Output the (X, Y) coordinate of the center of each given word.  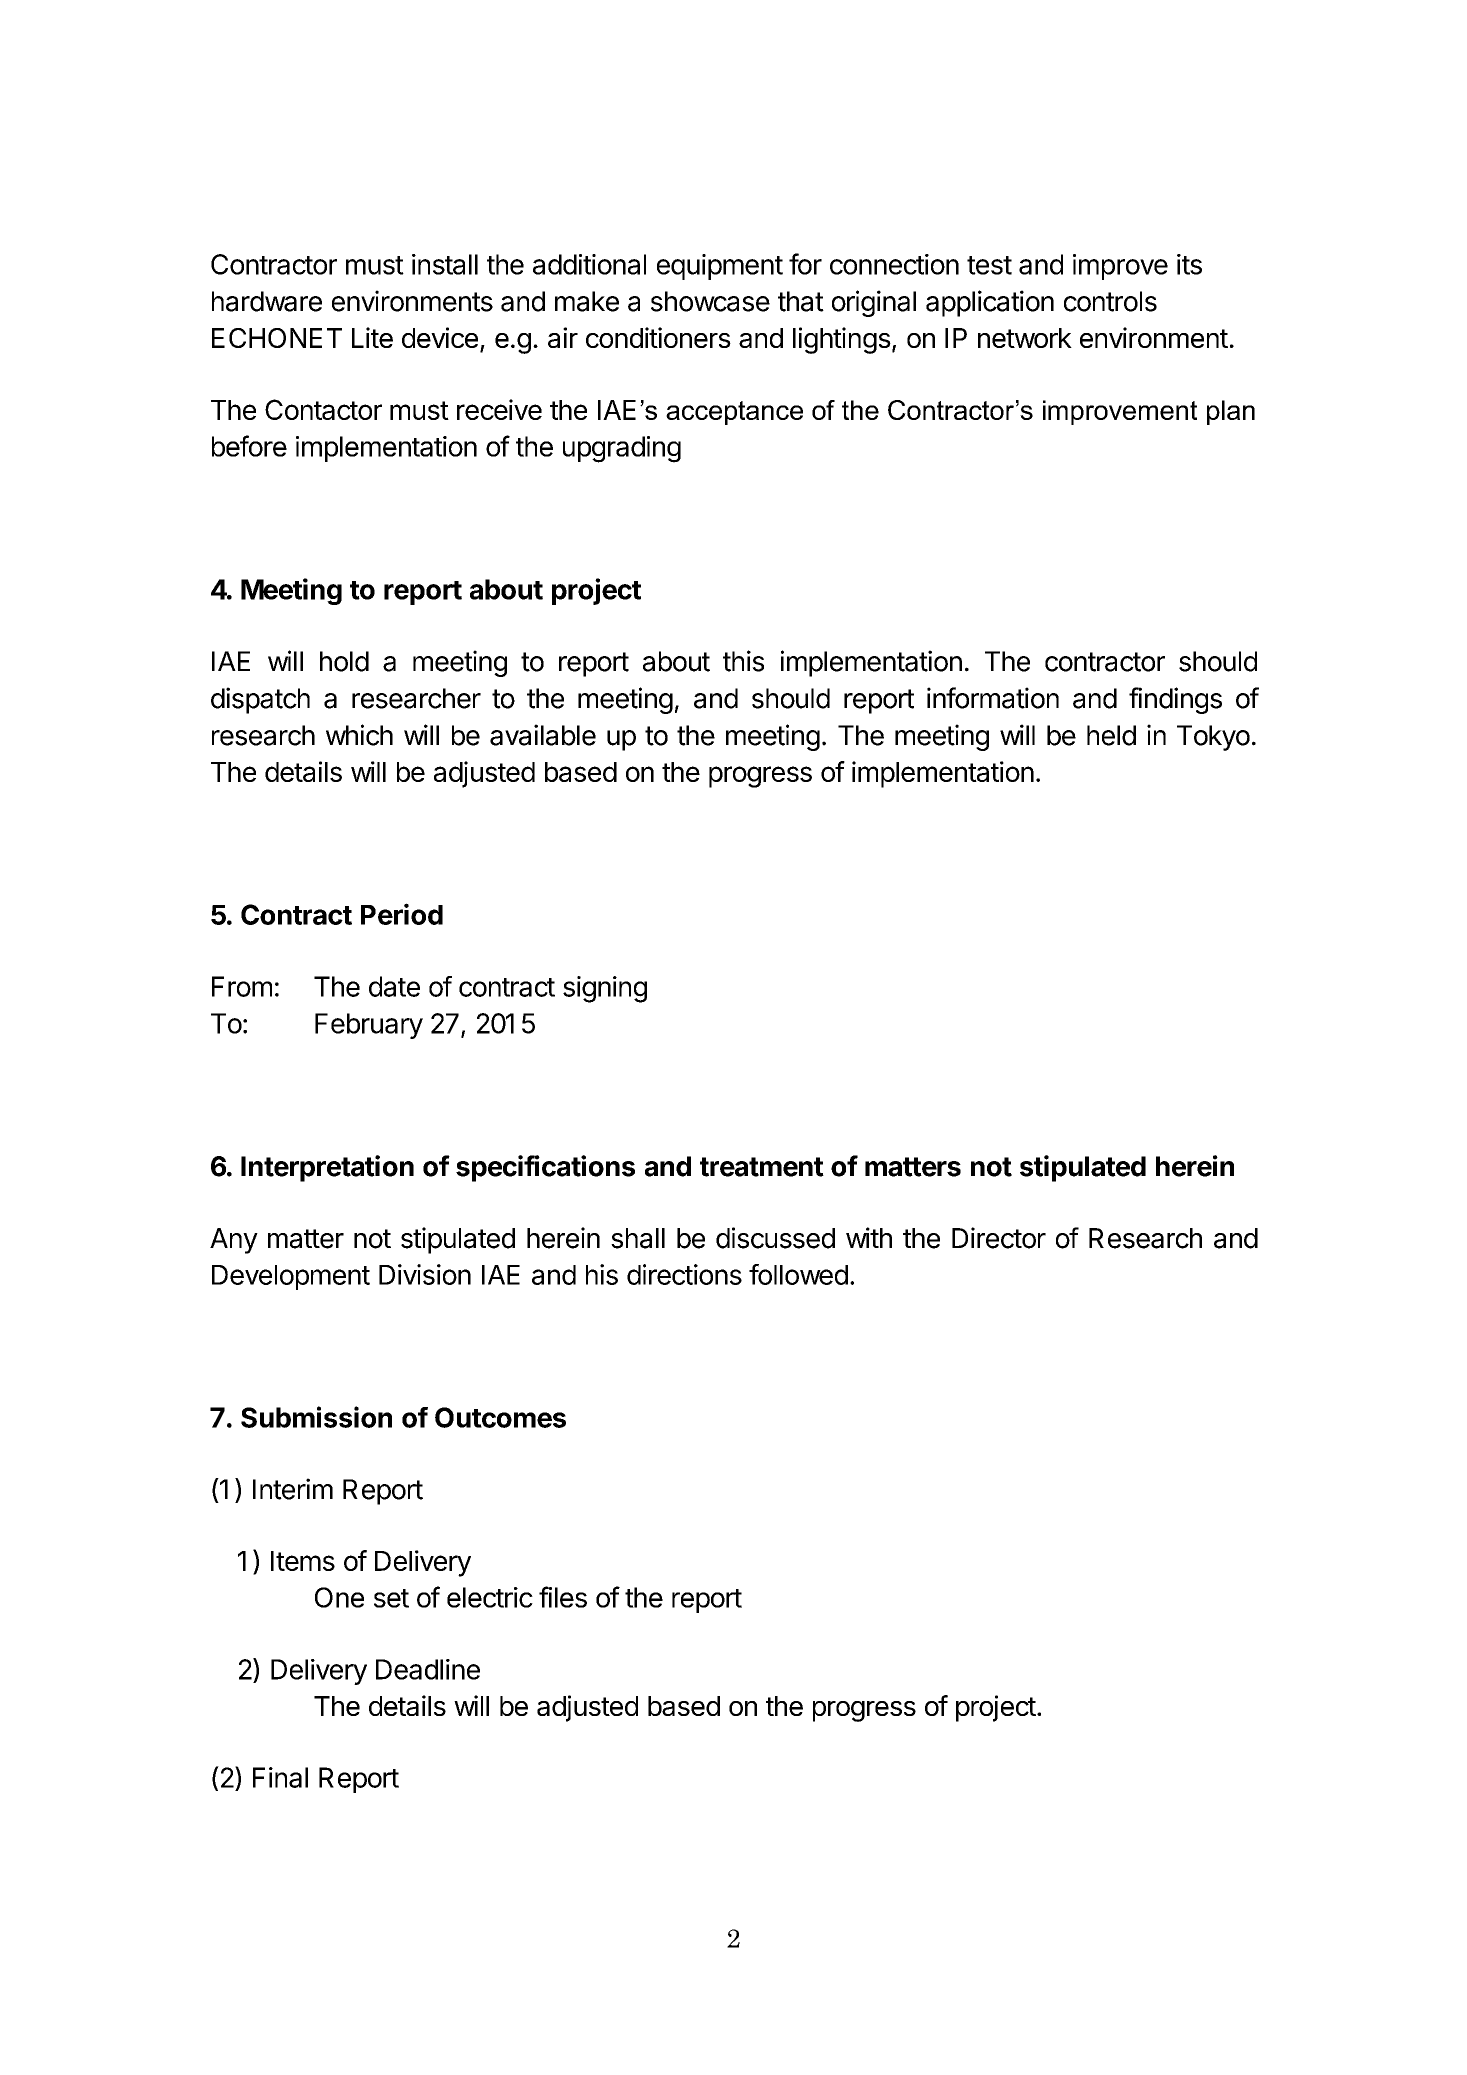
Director (999, 1238)
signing (605, 989)
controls (1110, 301)
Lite (372, 337)
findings (1175, 700)
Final (280, 1777)
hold (344, 661)
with (869, 1237)
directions (684, 1274)
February (369, 1026)
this (743, 661)
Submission (316, 1417)
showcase (710, 301)
